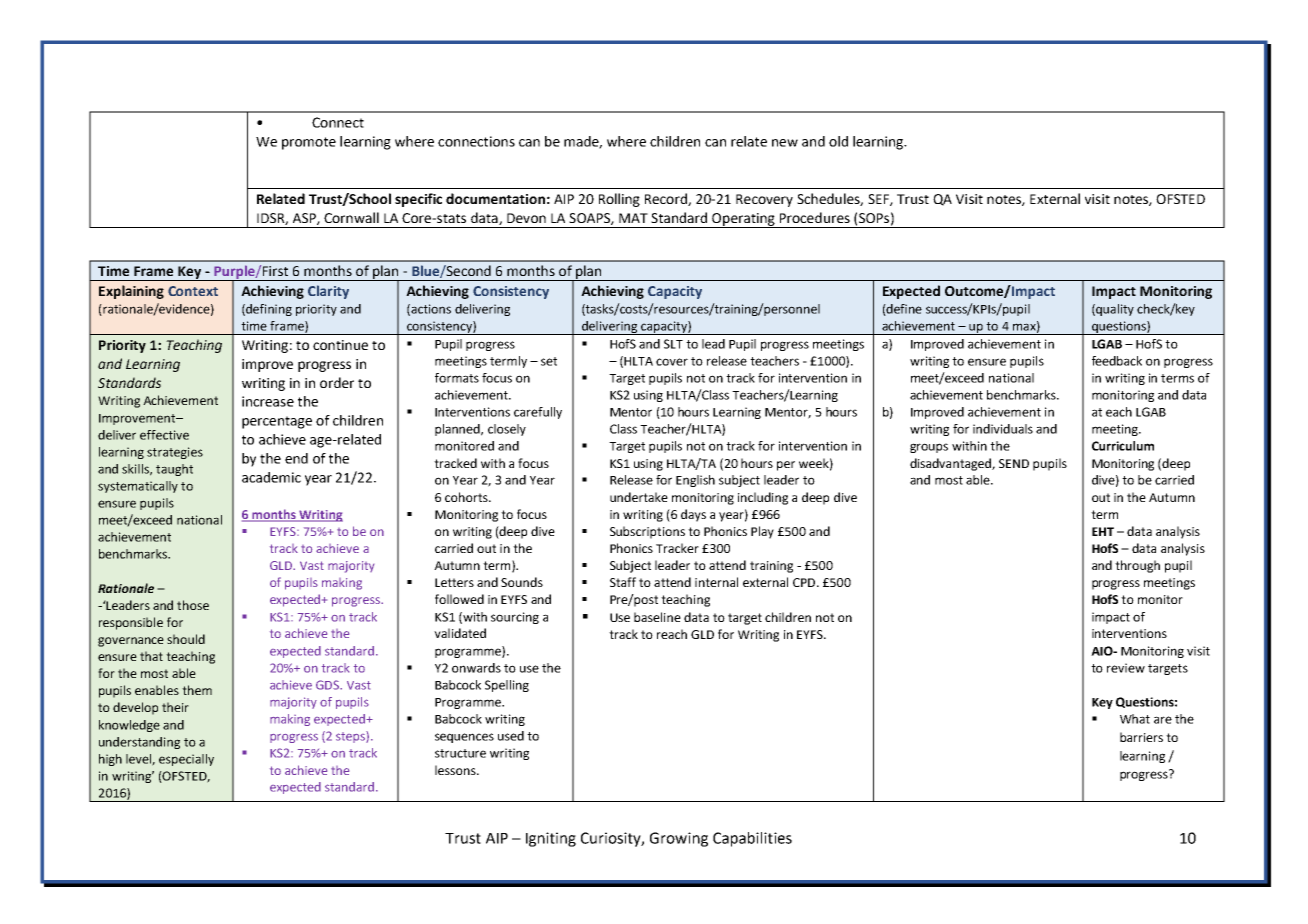 Image resolution: width=1308 pixels, height=924 pixels. Describe the element at coordinates (1117, 361) in the document. I see `feedback` at that location.
